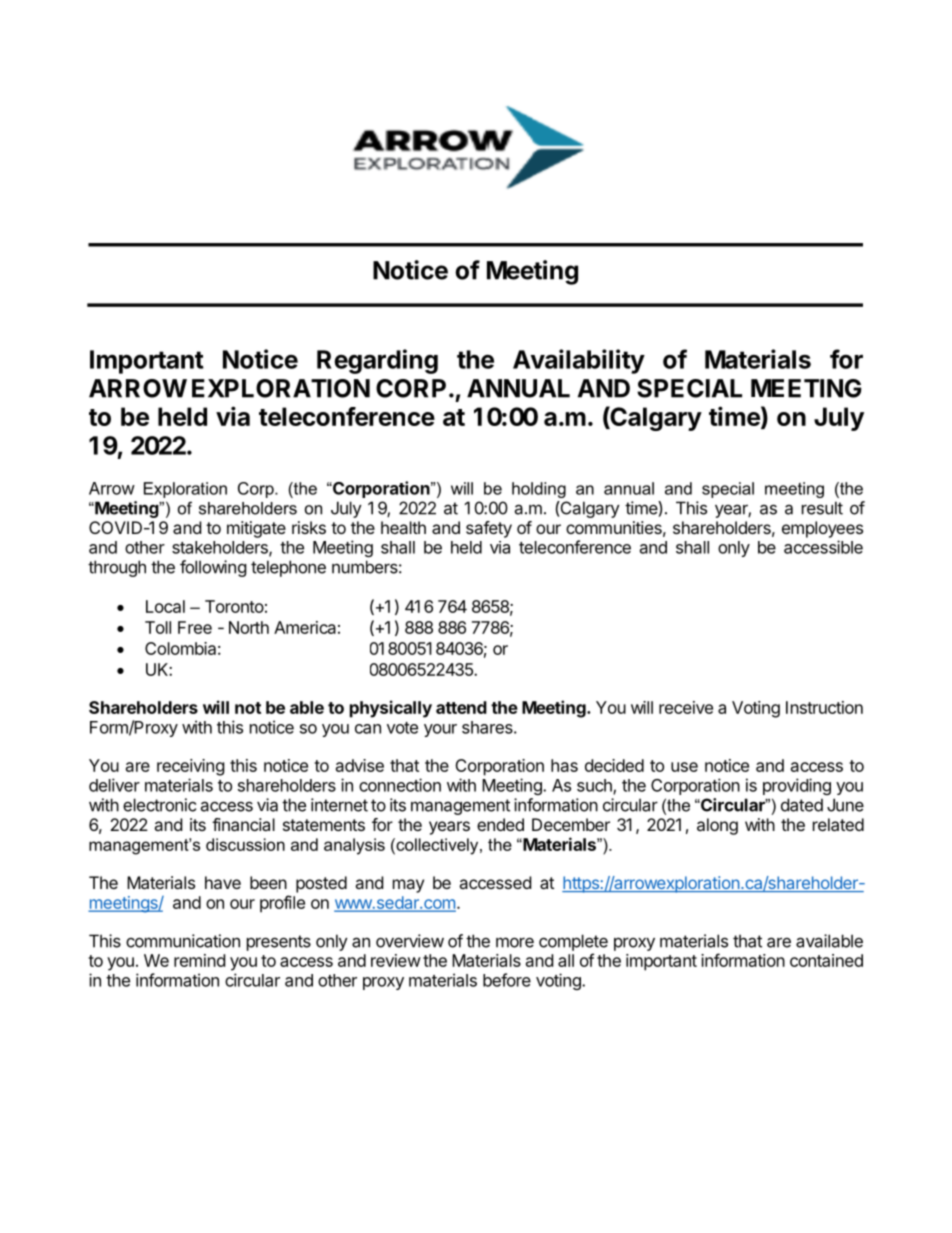 This screenshot has width=952, height=1233. What do you see at coordinates (213, 568) in the screenshot?
I see `following` at bounding box center [213, 568].
